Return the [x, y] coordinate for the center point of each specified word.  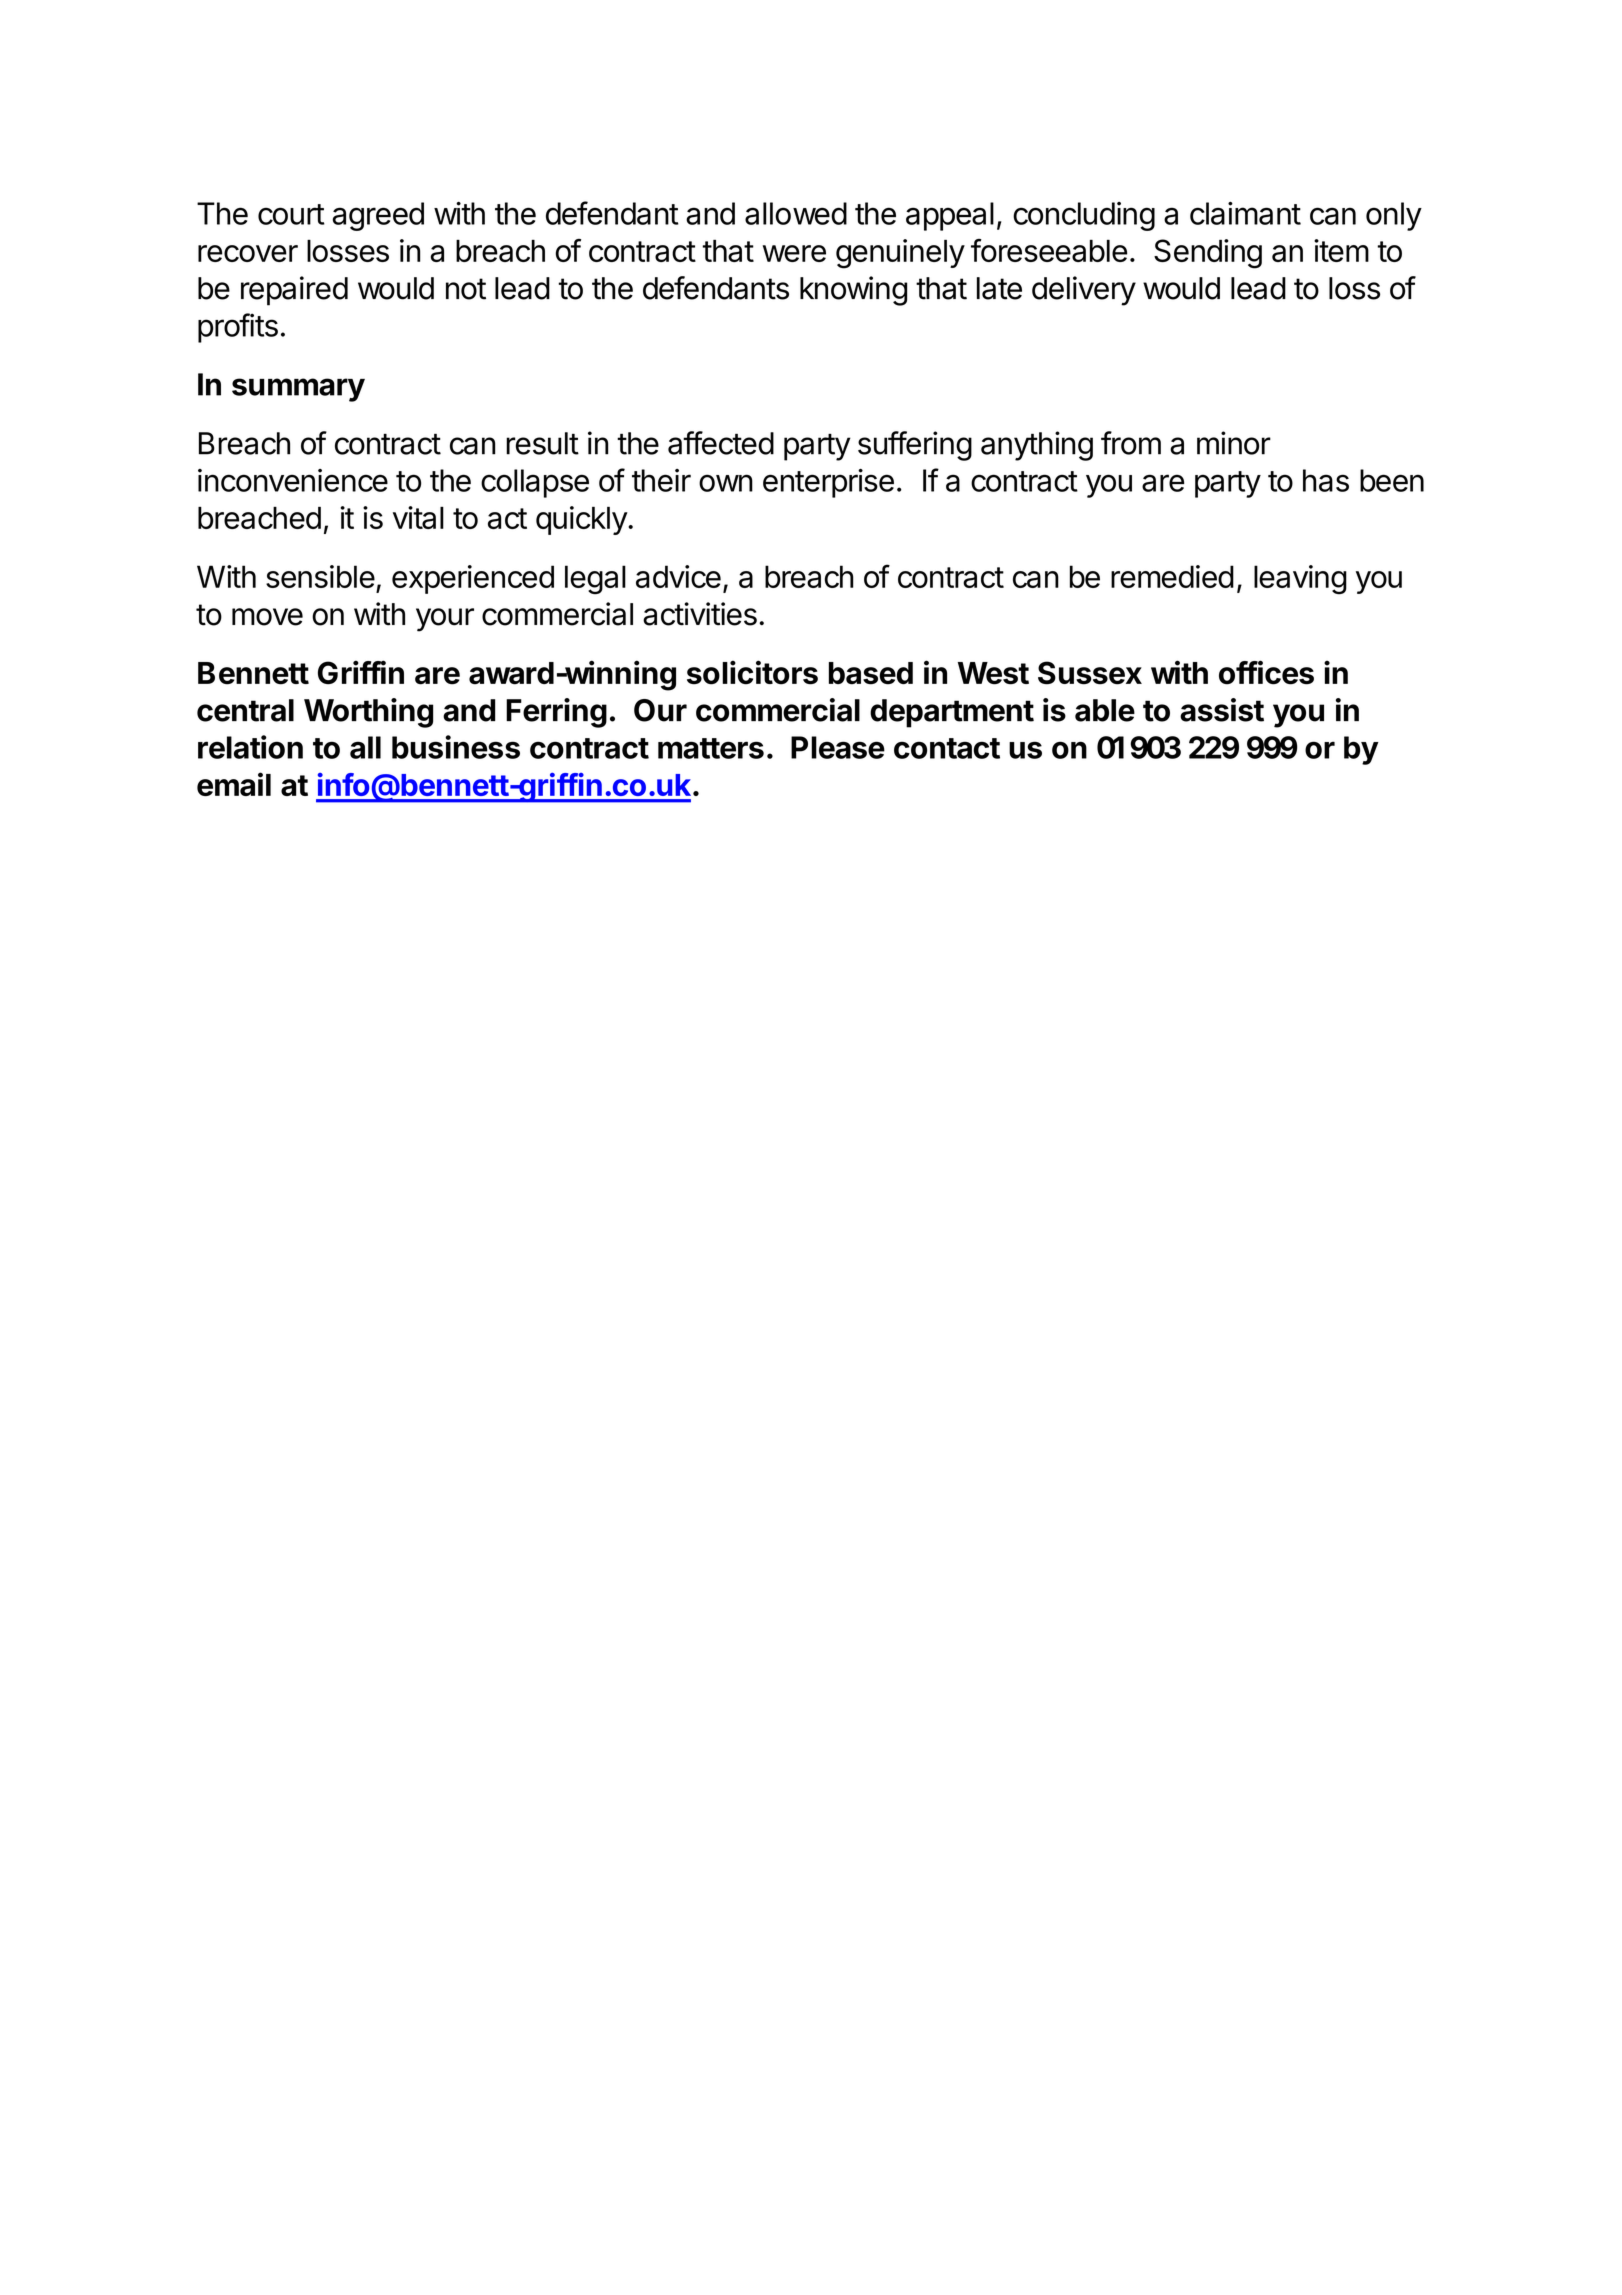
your [445, 620]
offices [1266, 672]
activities [700, 614]
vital [418, 517]
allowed [796, 213]
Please [838, 747]
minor [1234, 443]
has [1326, 480]
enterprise [828, 483]
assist [1222, 710]
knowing [853, 291]
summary [298, 390]
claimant [1245, 213]
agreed [378, 216]
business [456, 747]
